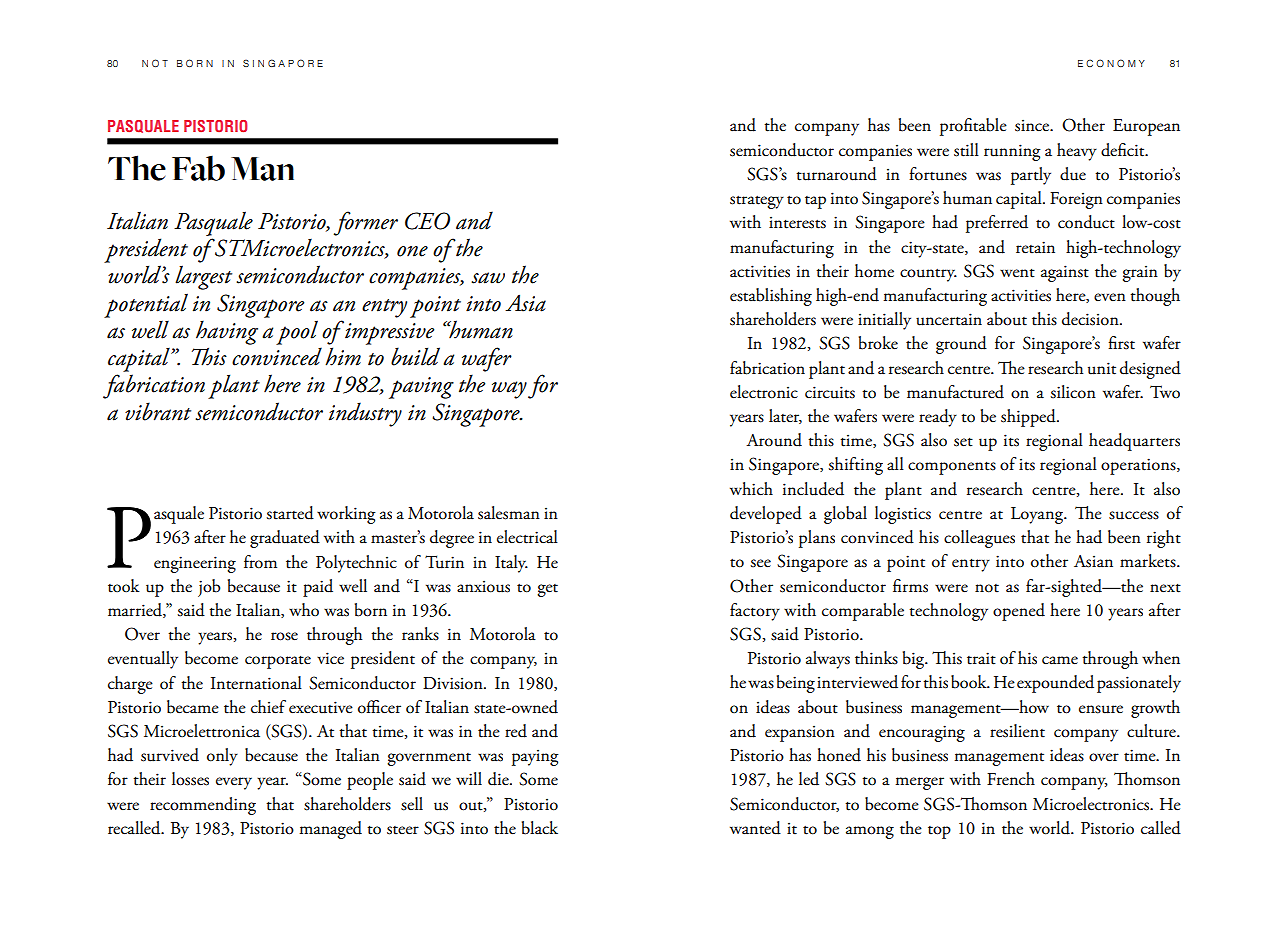  What do you see at coordinates (260, 562) in the page?
I see `from` at bounding box center [260, 562].
